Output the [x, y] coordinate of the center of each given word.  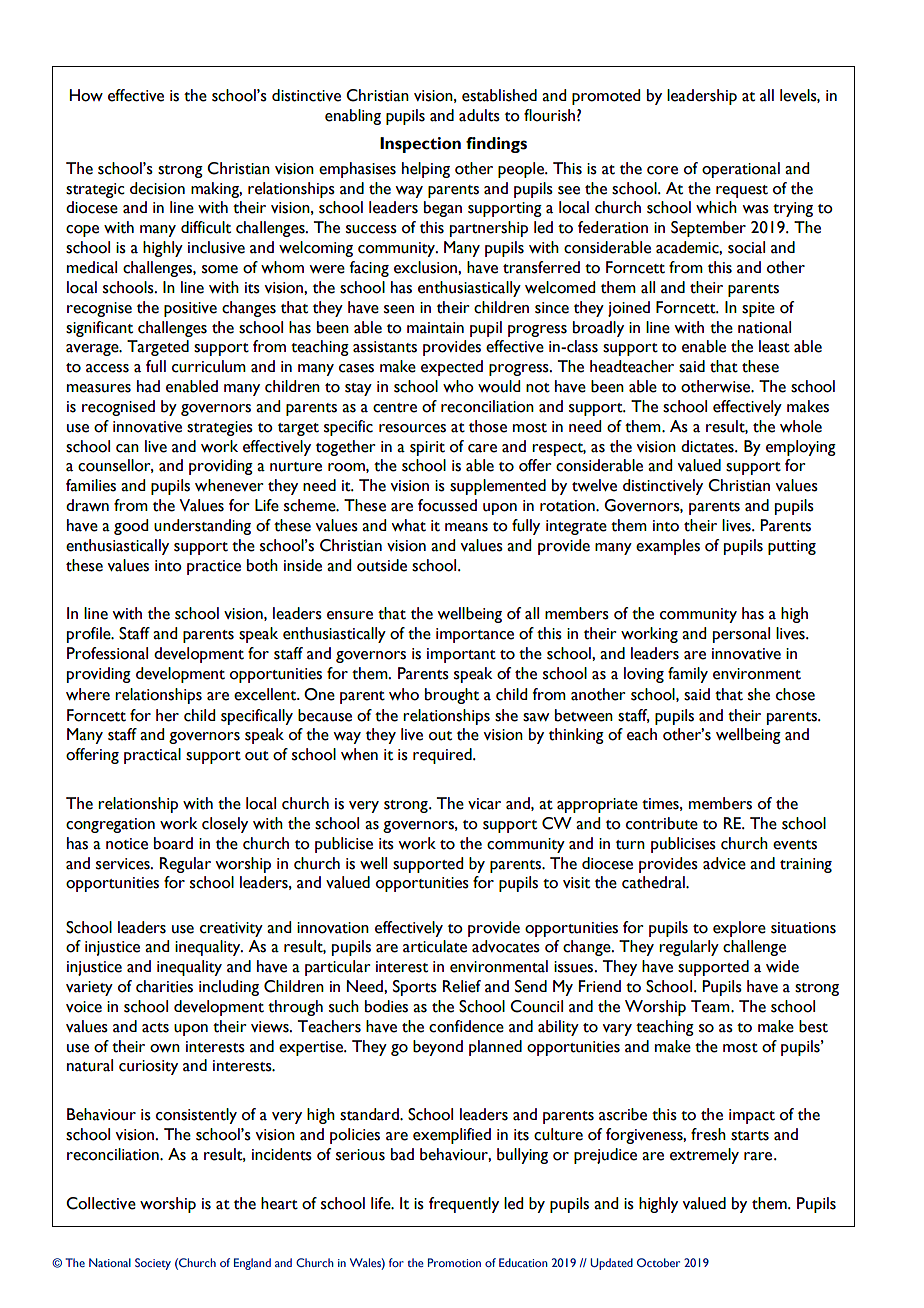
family [688, 675]
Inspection [420, 145]
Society [153, 1264]
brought [452, 696]
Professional [107, 653]
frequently [464, 1205]
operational [741, 170]
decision [157, 188]
